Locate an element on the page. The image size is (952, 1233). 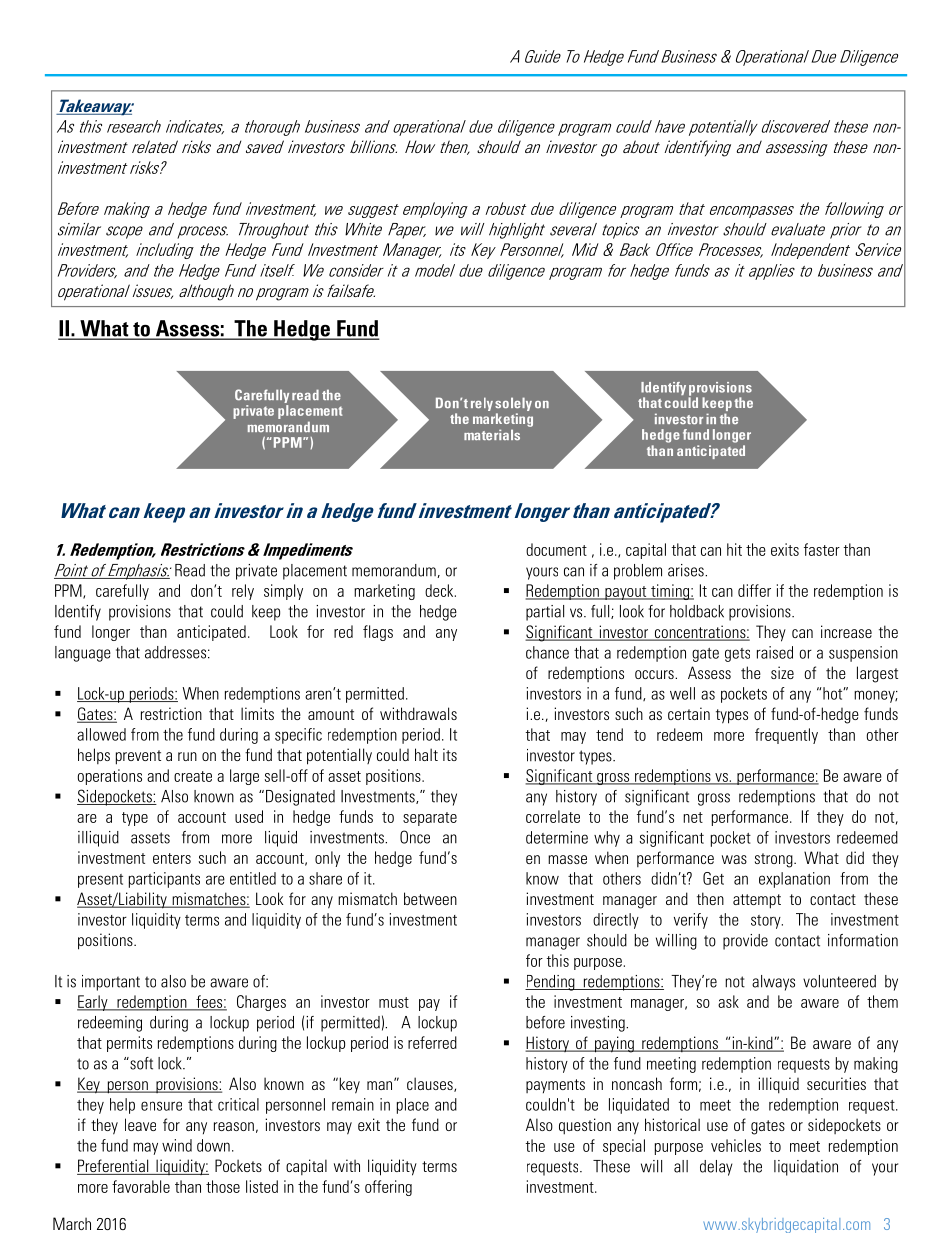
materials is located at coordinates (492, 434).
